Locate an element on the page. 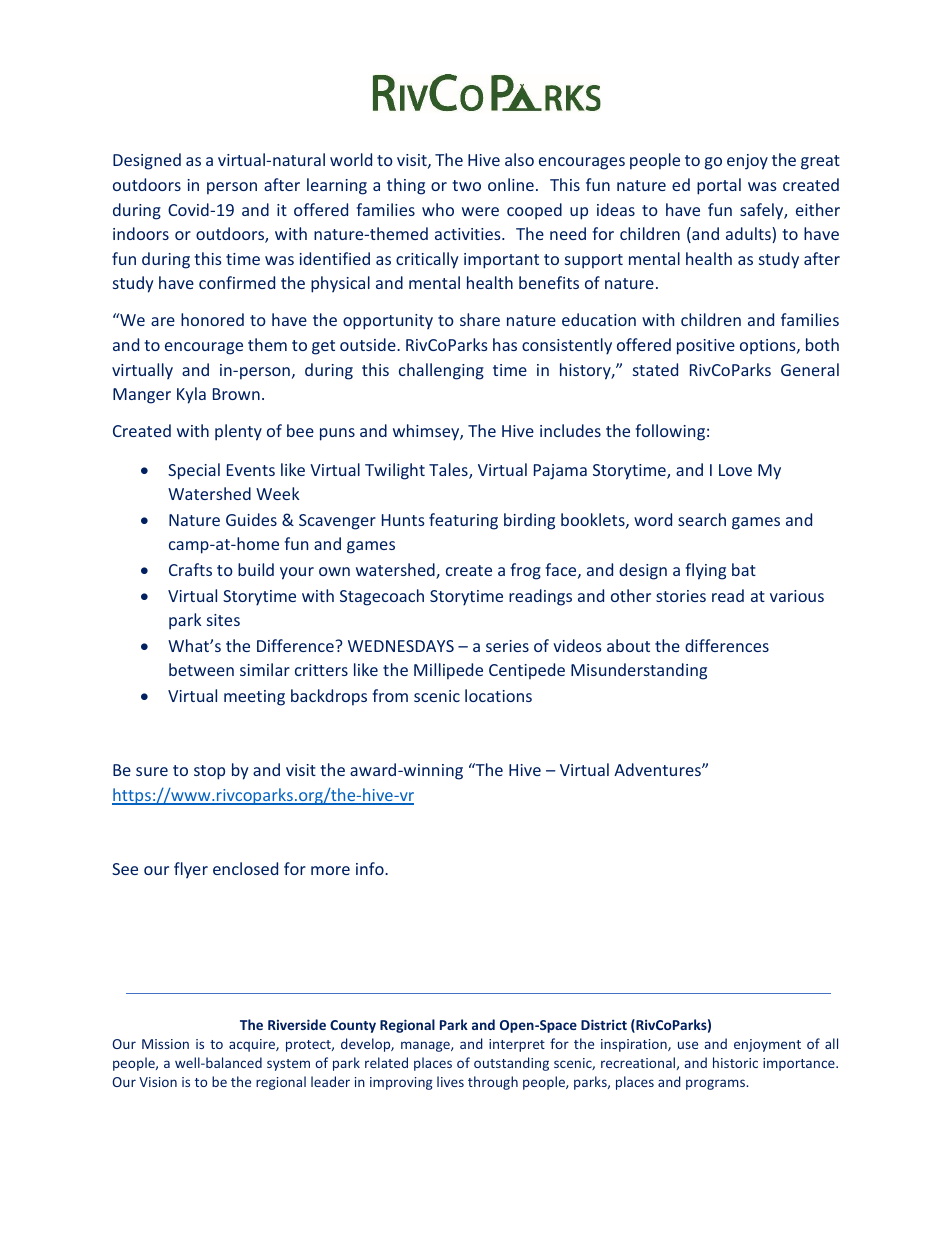 This image has height=1233, width=952. Mission is located at coordinates (165, 1044).
